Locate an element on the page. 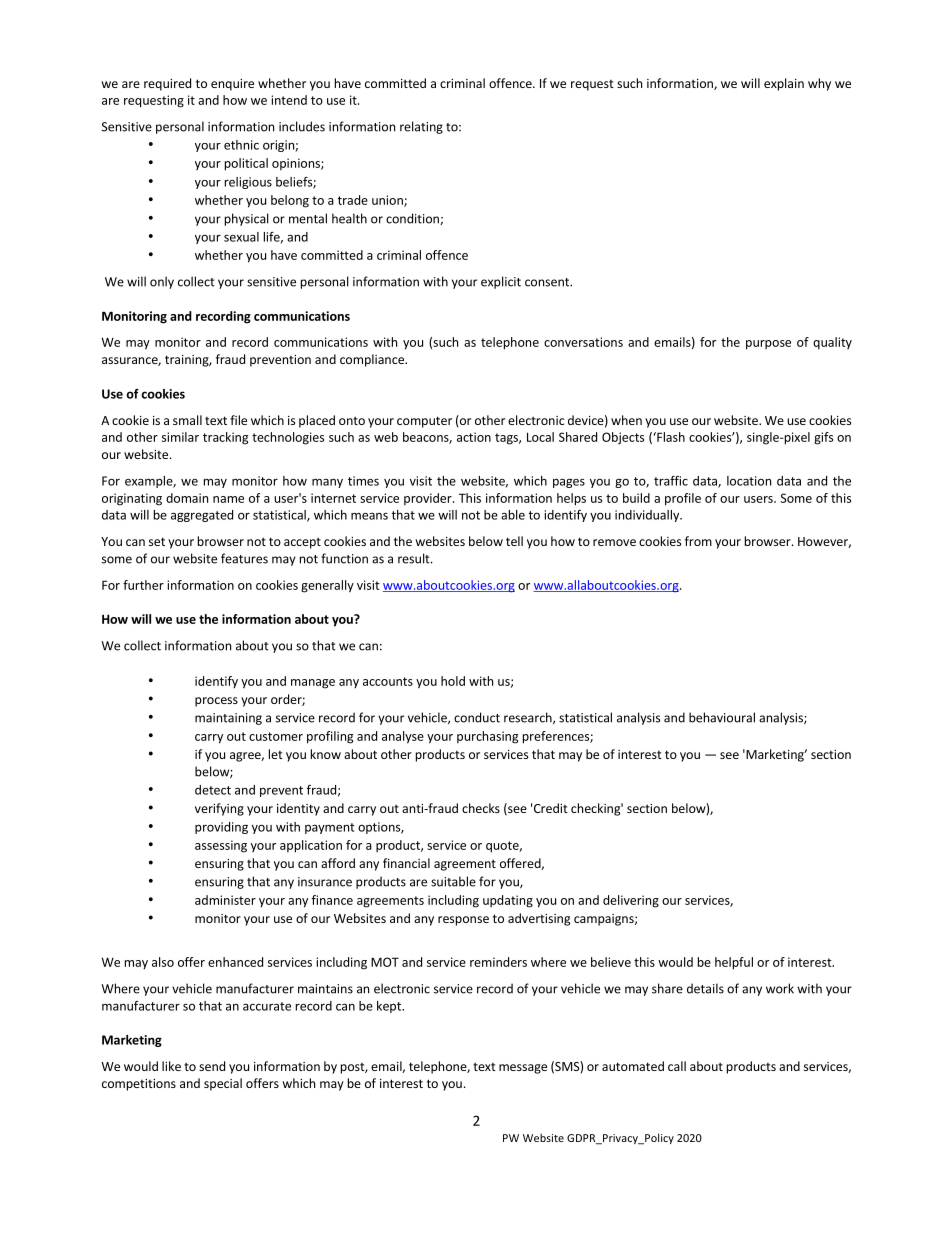 This document has width=952, height=1233. enquire is located at coordinates (232, 85).
